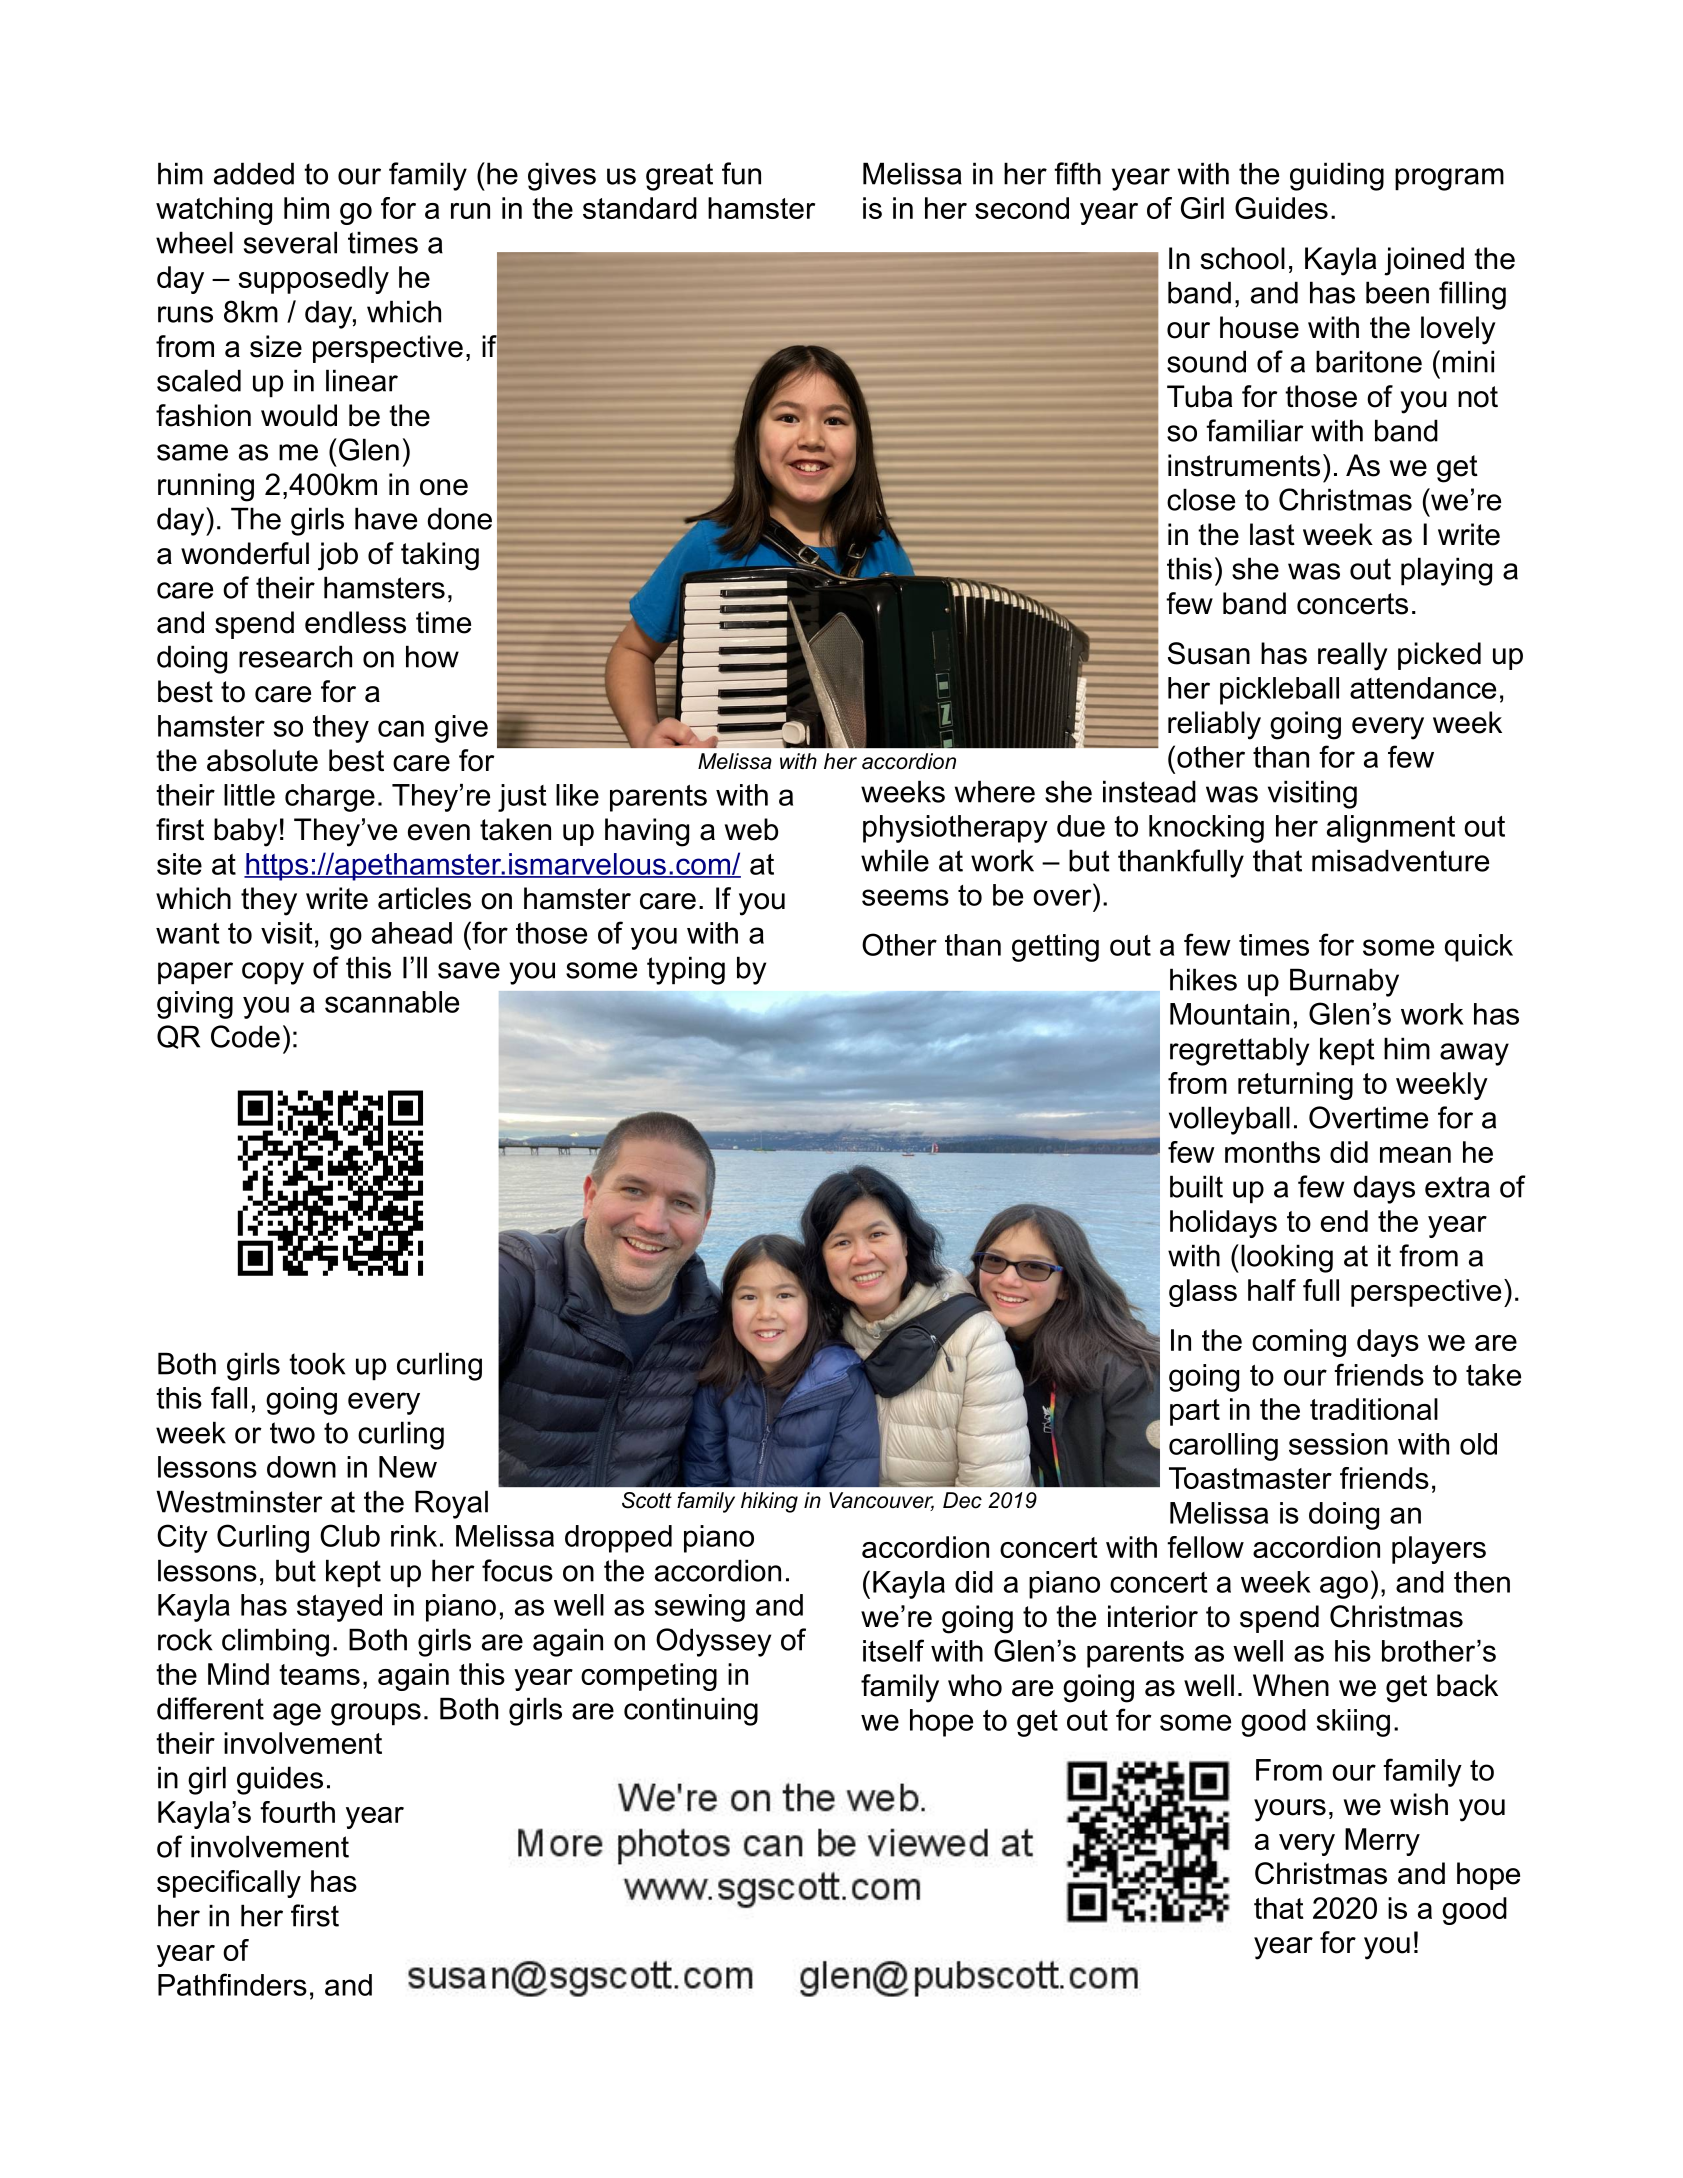  What do you see at coordinates (1391, 829) in the image?
I see `alignment` at bounding box center [1391, 829].
